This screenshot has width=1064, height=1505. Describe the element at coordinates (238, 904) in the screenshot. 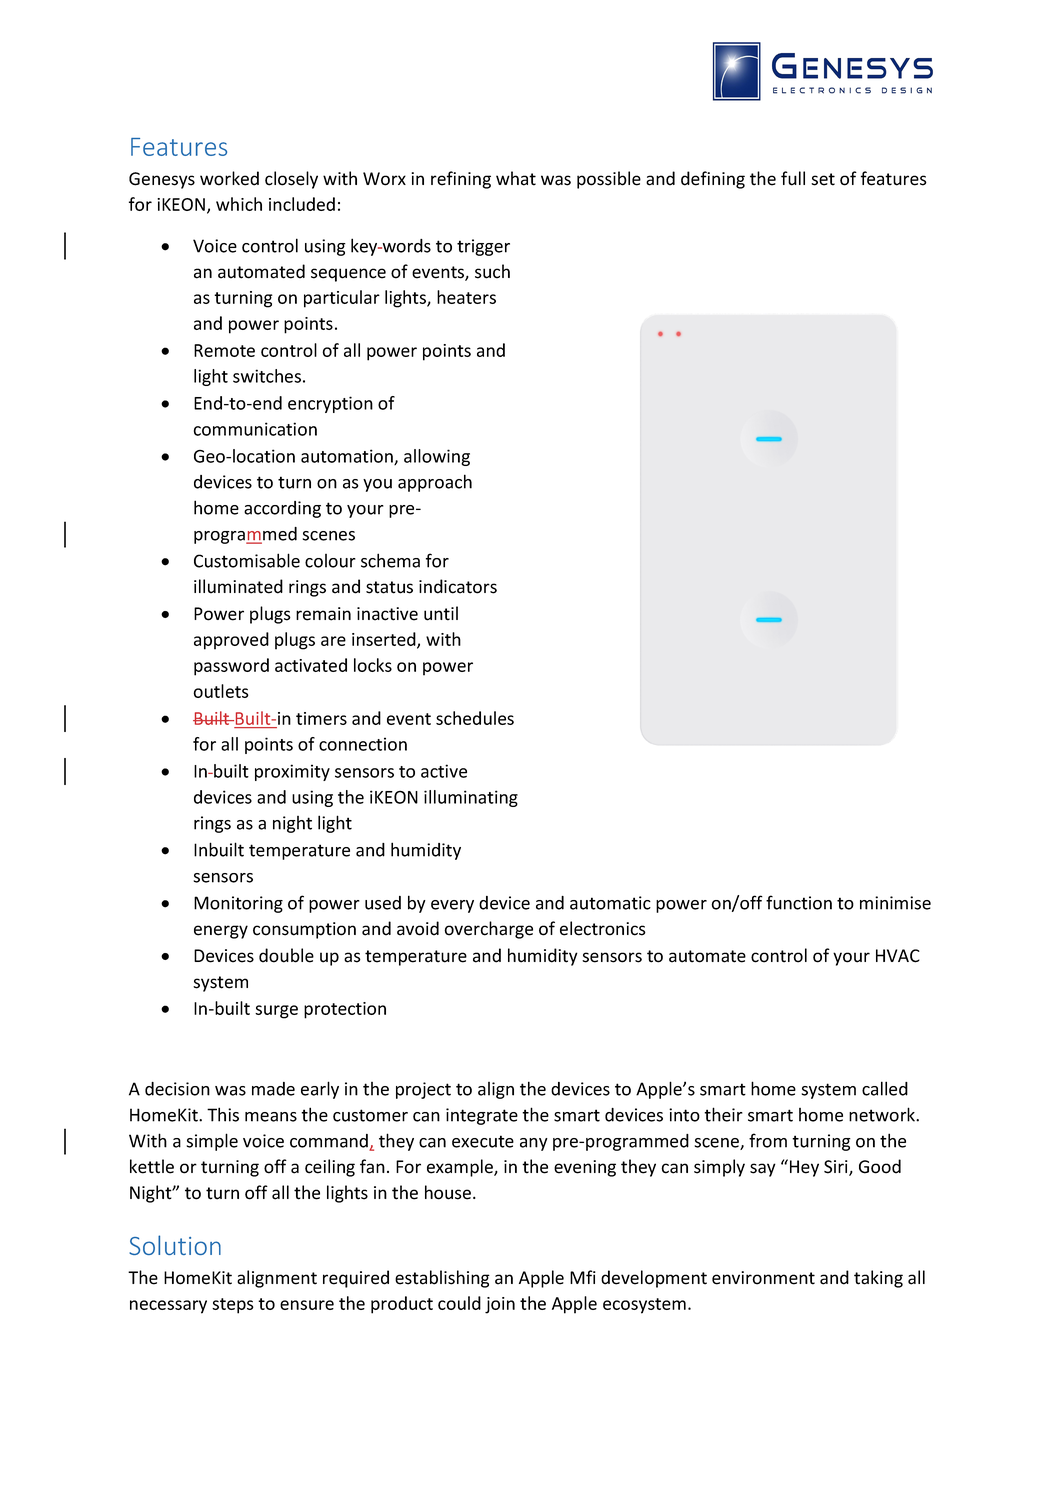

I see `Monitoring` at that location.
